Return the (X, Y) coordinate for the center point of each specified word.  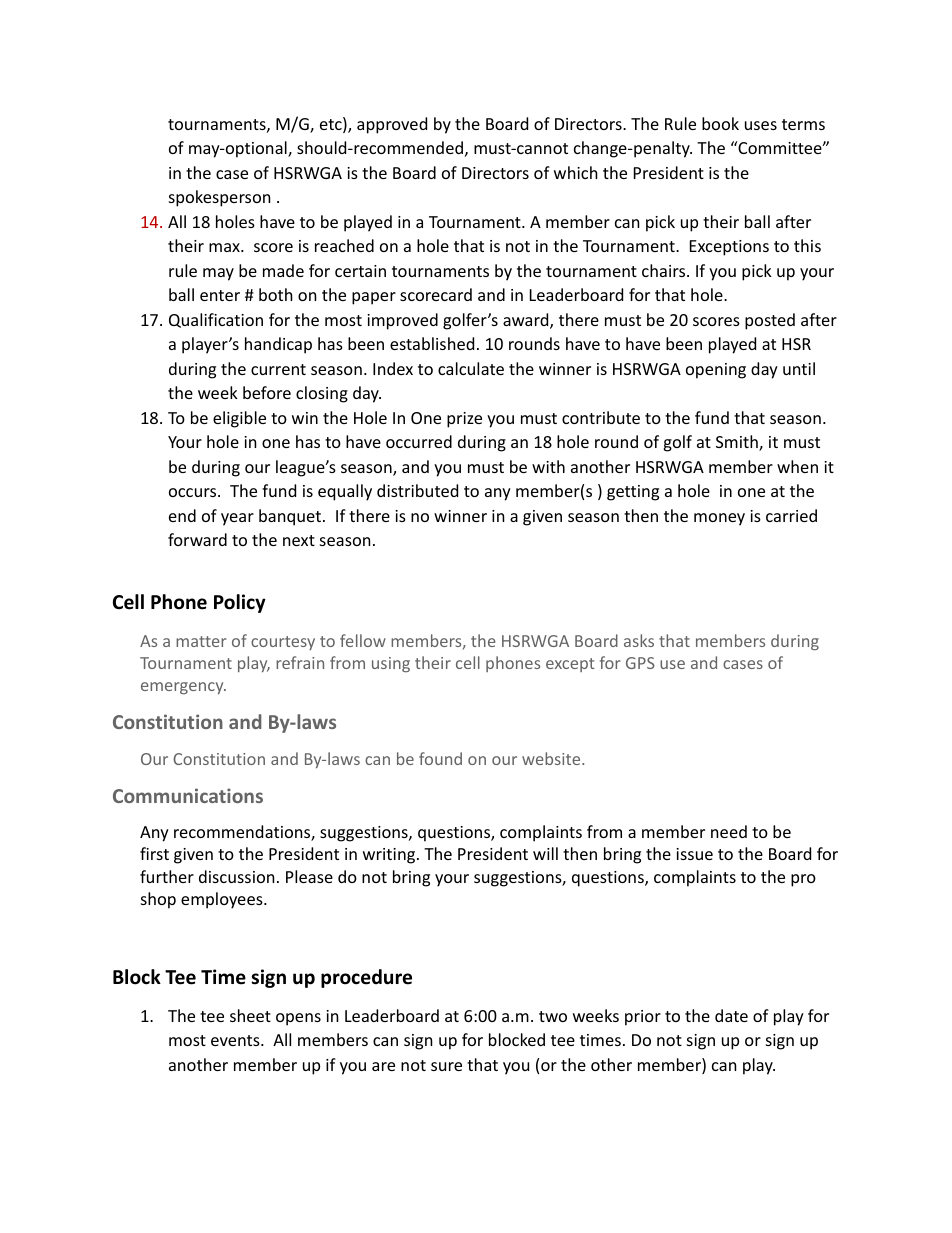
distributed (417, 490)
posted (770, 321)
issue (694, 854)
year (237, 519)
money (719, 519)
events (236, 1040)
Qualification (216, 320)
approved (392, 125)
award (527, 321)
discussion (237, 876)
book (720, 123)
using (391, 664)
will (545, 853)
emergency (183, 688)
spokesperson (220, 198)
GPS (640, 663)
